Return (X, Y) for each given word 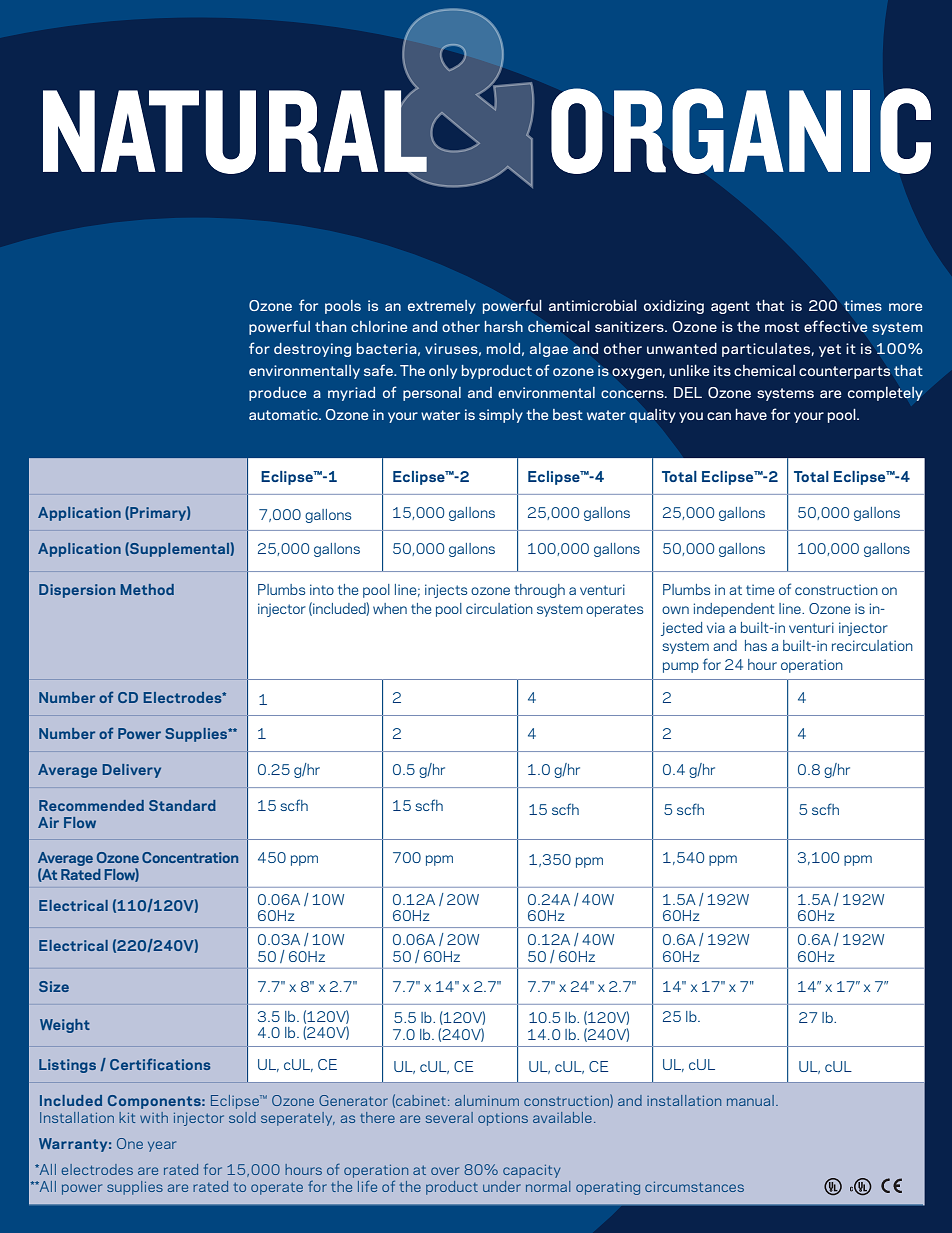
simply (501, 416)
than (330, 326)
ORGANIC (741, 131)
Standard (182, 805)
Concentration (190, 857)
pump (681, 667)
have (751, 414)
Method (147, 589)
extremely (442, 307)
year (162, 1146)
